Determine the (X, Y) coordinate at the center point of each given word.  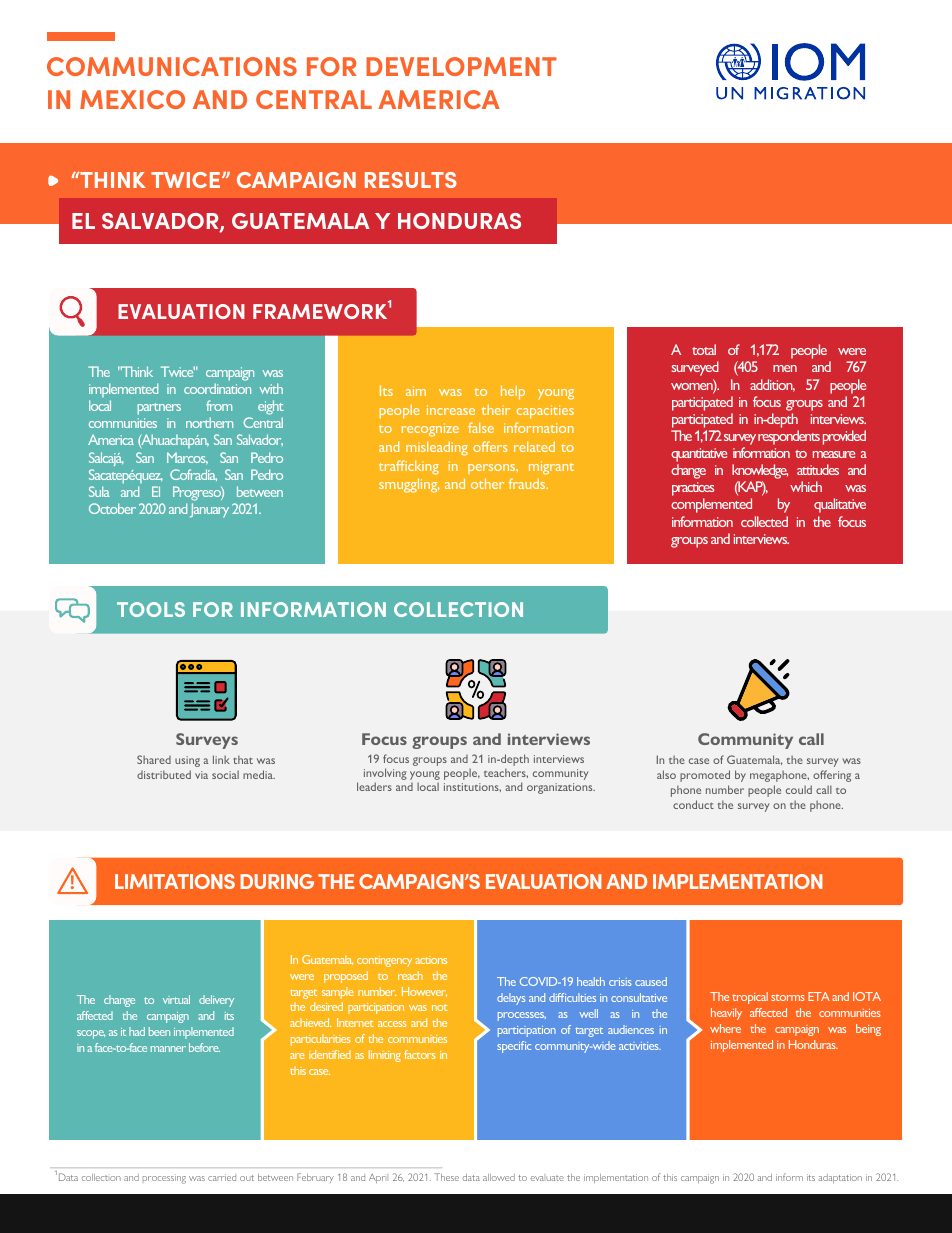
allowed (499, 1177)
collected (764, 521)
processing (164, 1179)
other (487, 483)
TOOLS (151, 609)
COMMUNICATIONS (172, 66)
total (704, 349)
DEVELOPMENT (461, 66)
